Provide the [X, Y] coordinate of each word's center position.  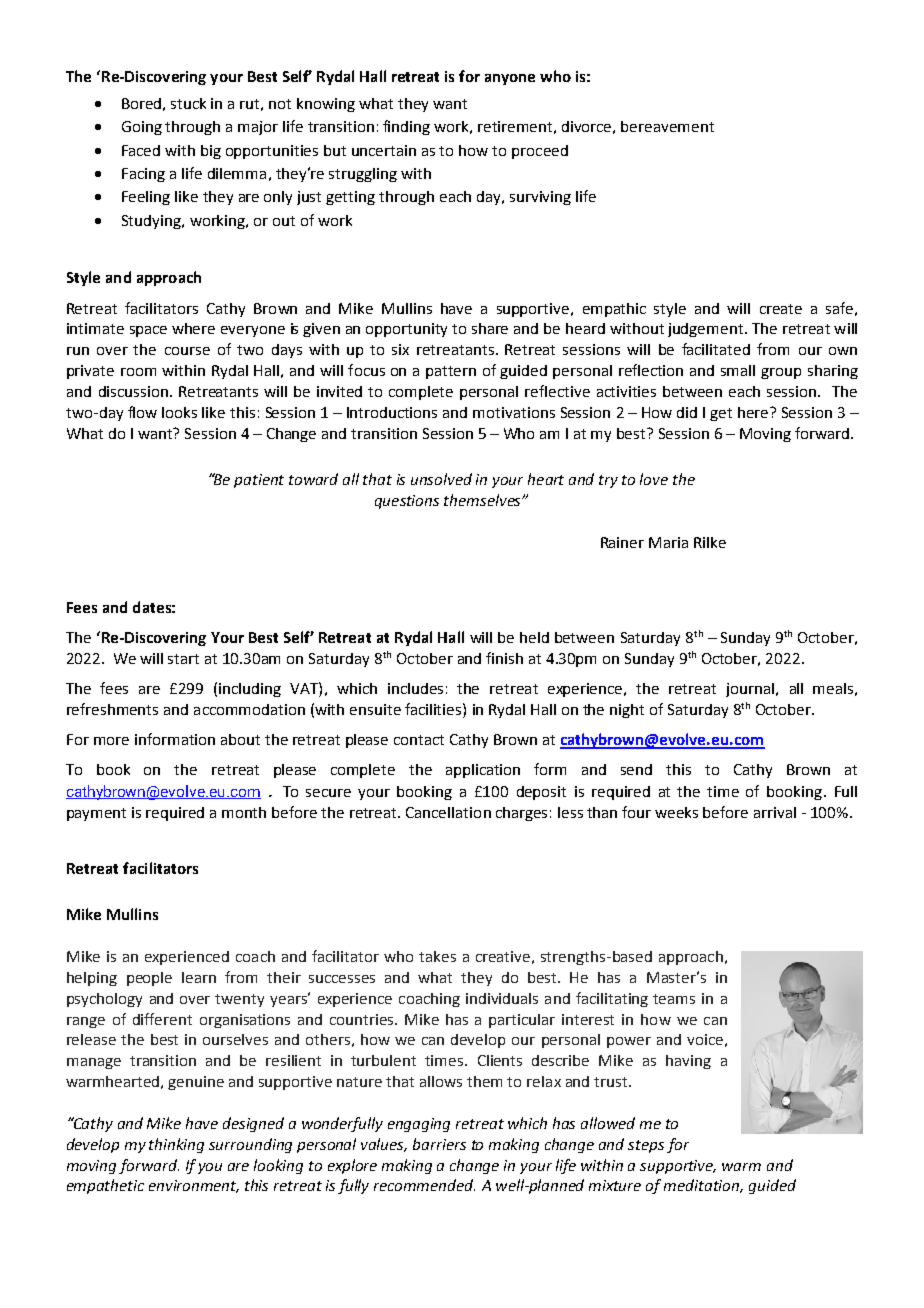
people [149, 979]
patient [259, 481]
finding [406, 127]
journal [751, 690]
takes [437, 956]
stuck [188, 103]
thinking [176, 1145]
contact [419, 740]
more [111, 741]
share [490, 328]
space [148, 331]
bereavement [667, 126]
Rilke [710, 542]
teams [674, 999]
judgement [707, 330]
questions [407, 502]
